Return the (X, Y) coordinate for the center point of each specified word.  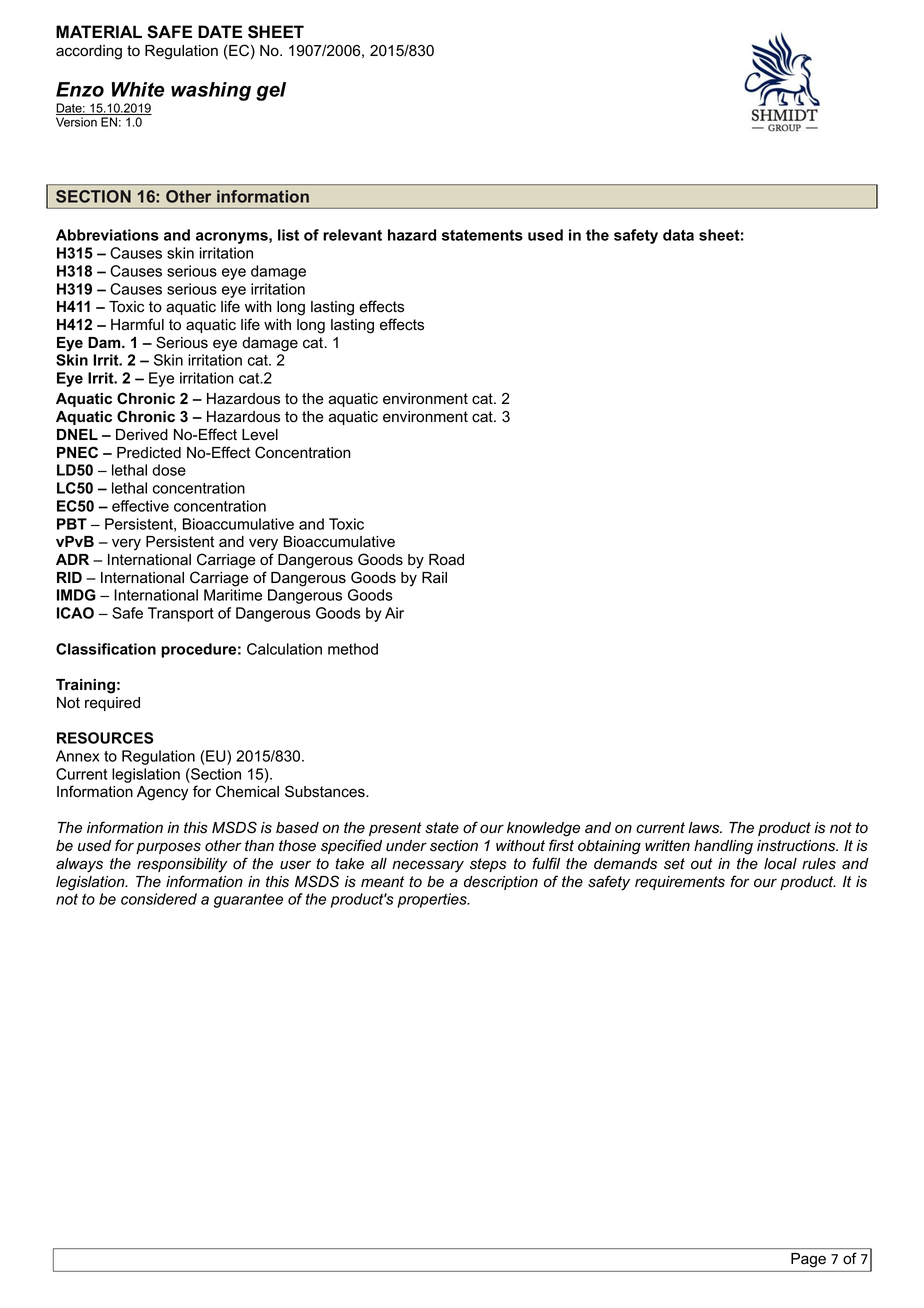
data (678, 235)
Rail (434, 578)
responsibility (182, 865)
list (288, 235)
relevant (352, 235)
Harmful (137, 324)
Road (446, 560)
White (138, 89)
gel (271, 91)
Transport (181, 614)
